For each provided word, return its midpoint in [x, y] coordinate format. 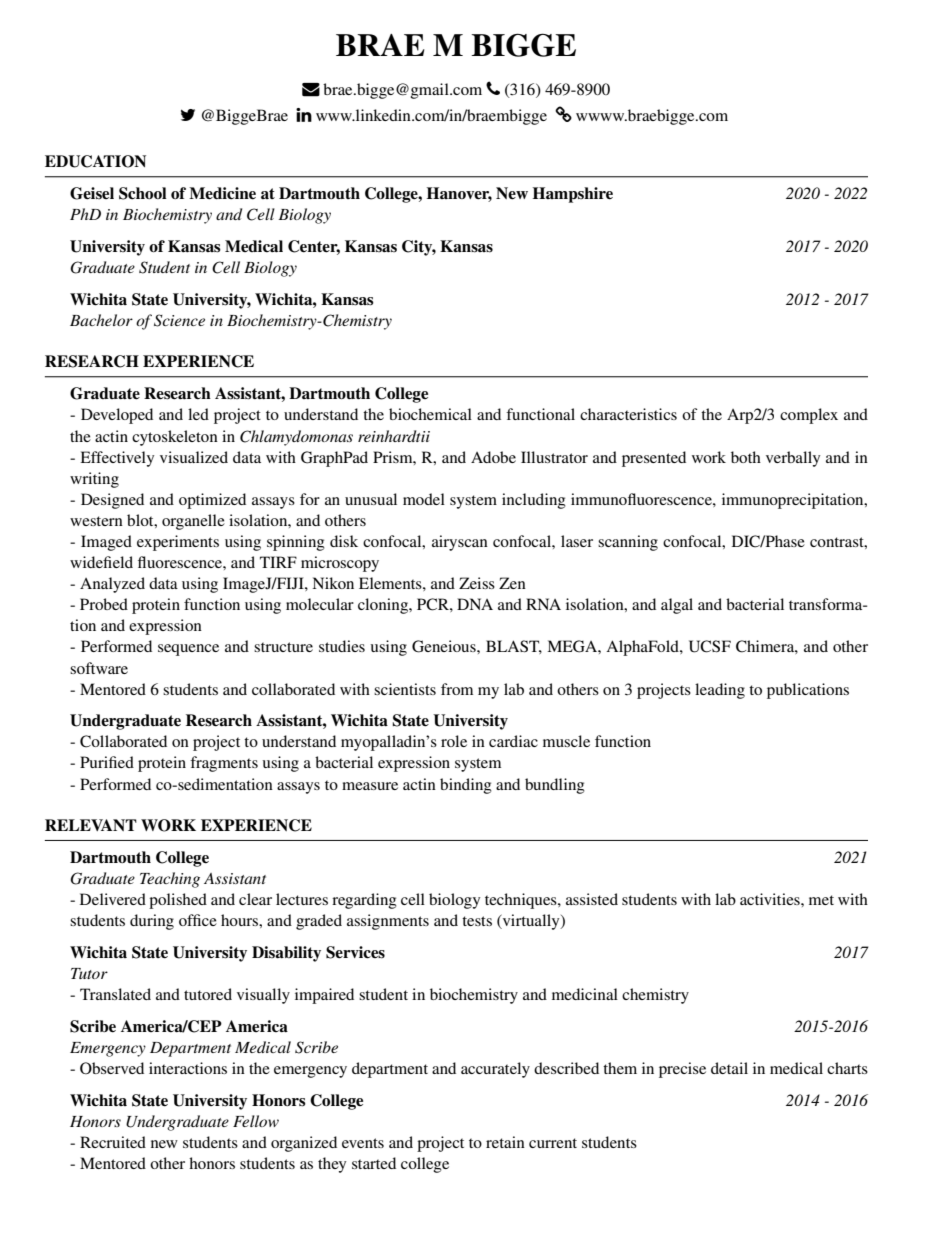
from [457, 689]
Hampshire [573, 195]
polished [178, 901]
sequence [188, 650]
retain [505, 1142]
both [746, 457]
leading [720, 691]
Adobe [493, 457]
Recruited [113, 1142]
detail [729, 1068]
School [143, 193]
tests [477, 921]
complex [809, 416]
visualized [194, 457]
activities [771, 899]
